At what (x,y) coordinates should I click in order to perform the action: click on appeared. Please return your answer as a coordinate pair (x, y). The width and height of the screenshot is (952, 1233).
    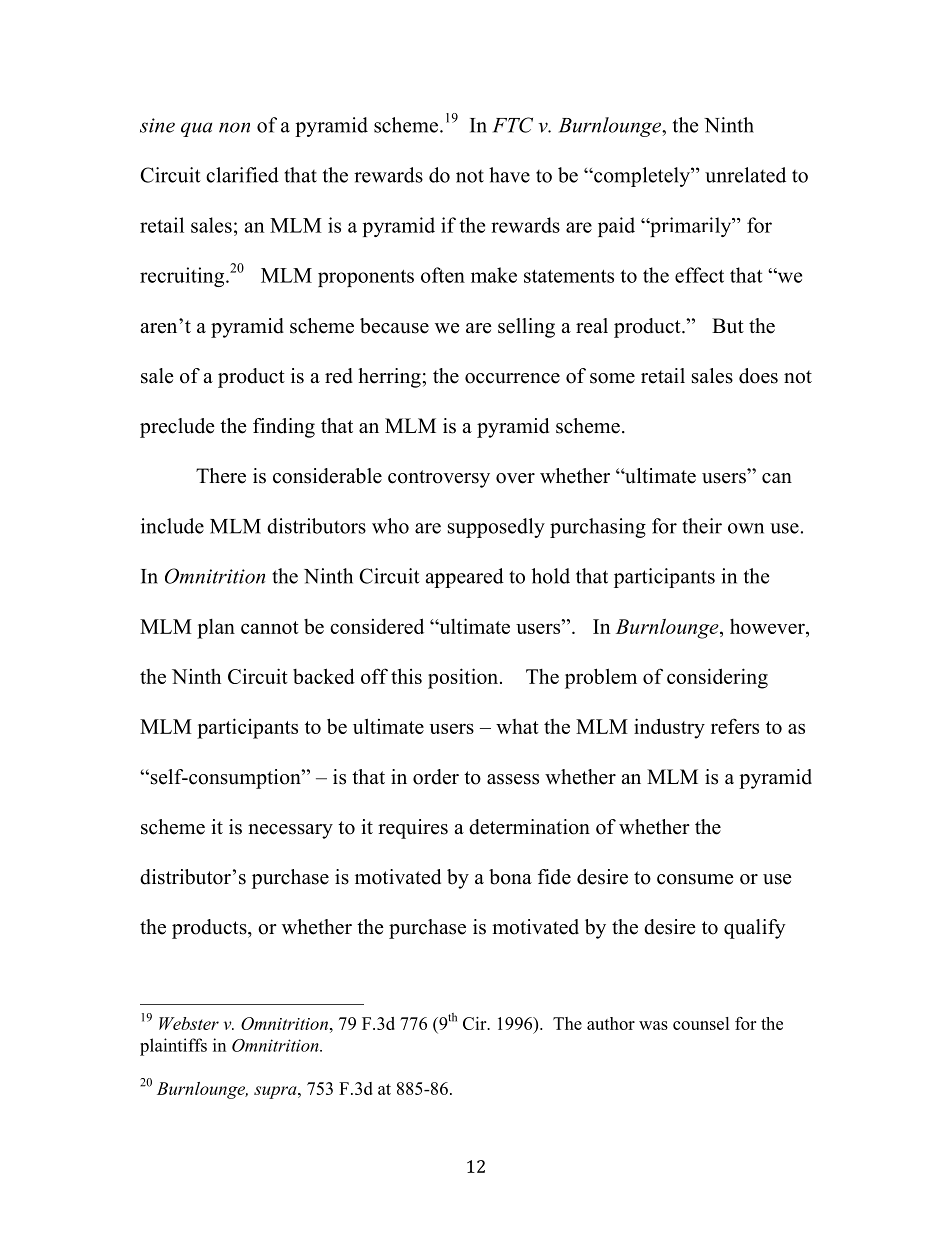
    Looking at the image, I should click on (465, 578).
